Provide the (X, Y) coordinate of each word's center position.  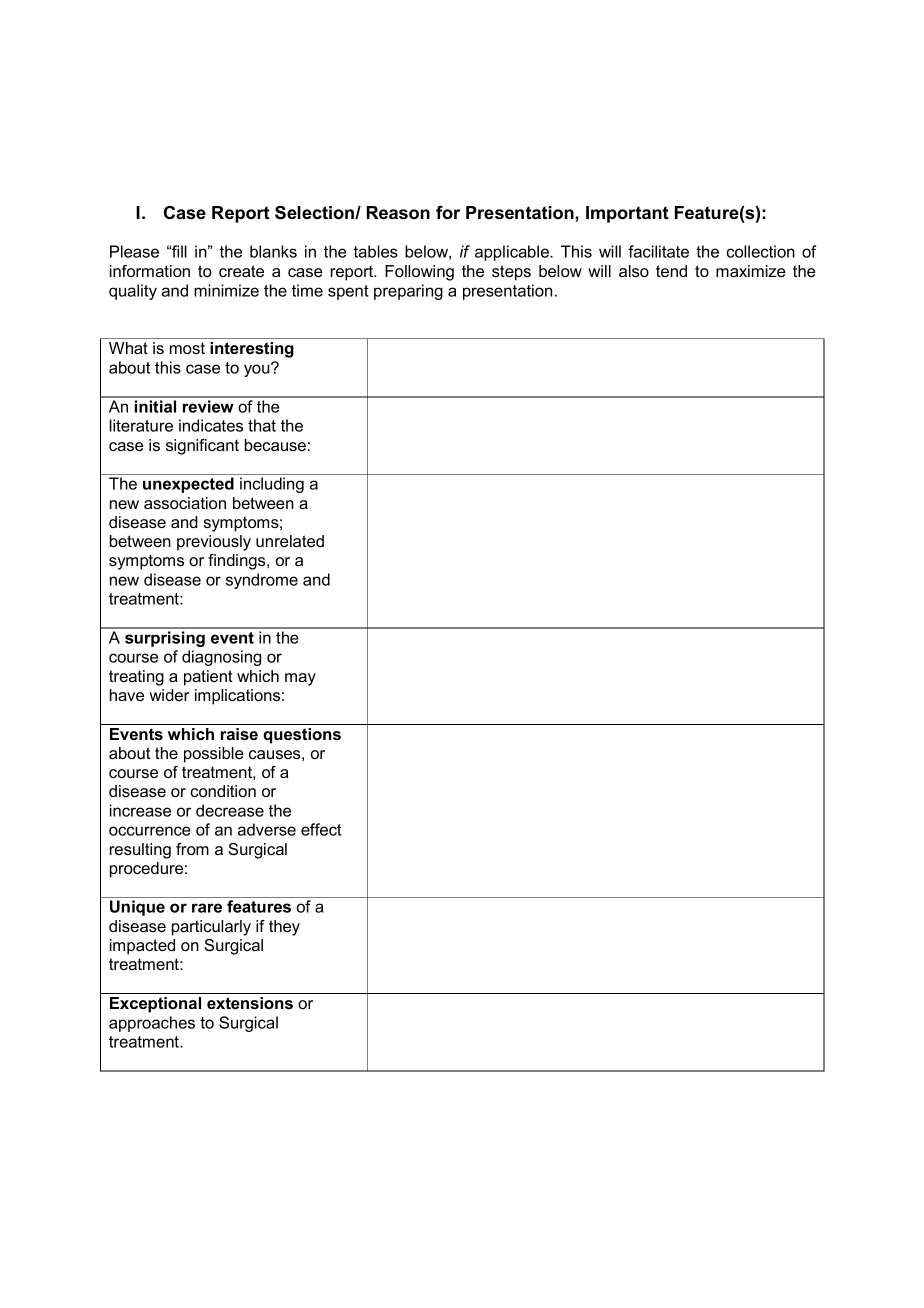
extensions (250, 1003)
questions (302, 736)
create (241, 271)
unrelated (290, 541)
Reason (398, 213)
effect (321, 829)
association (185, 503)
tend (671, 271)
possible (214, 755)
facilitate (658, 251)
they (284, 928)
